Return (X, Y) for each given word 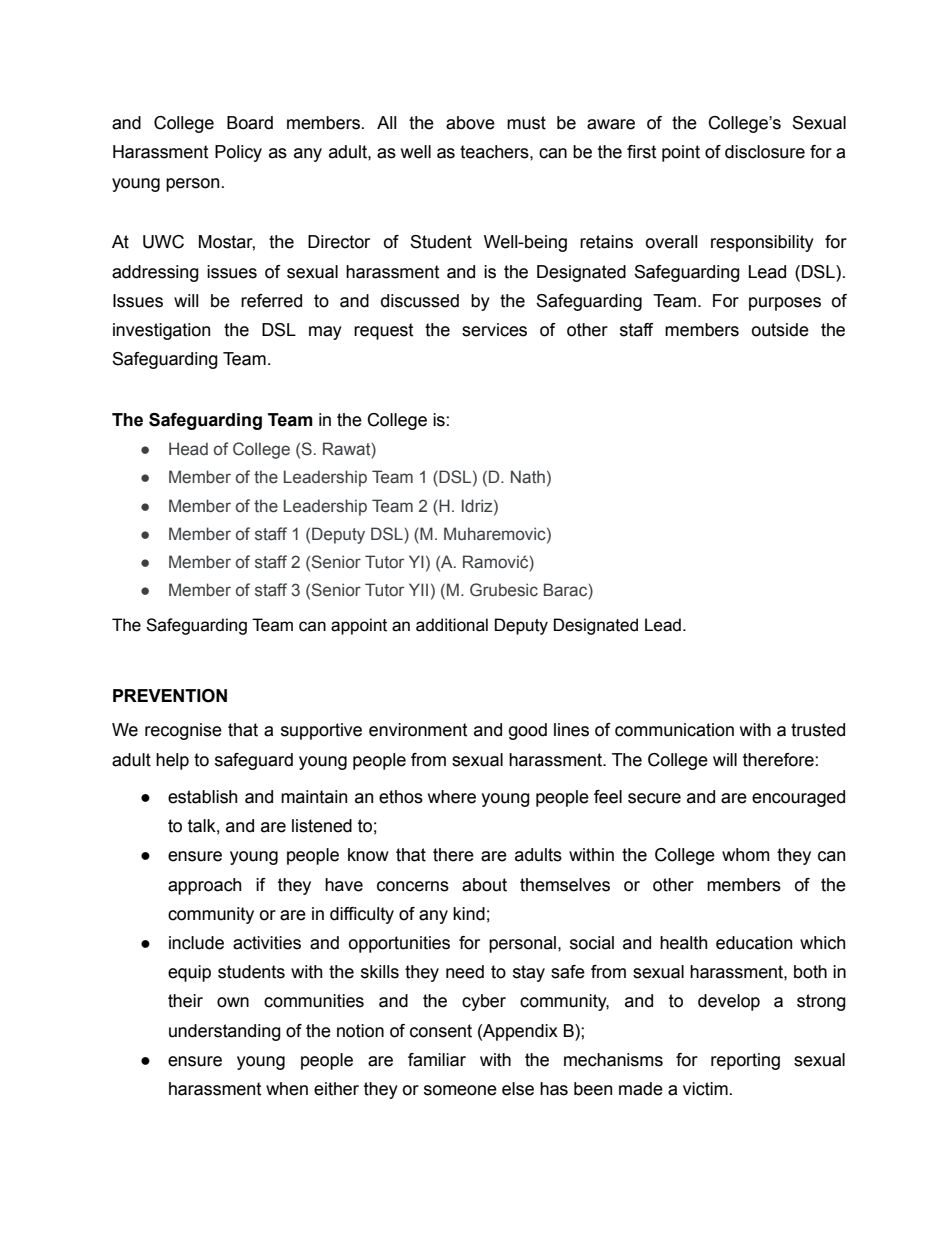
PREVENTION (170, 696)
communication (674, 730)
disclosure (765, 152)
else (518, 1089)
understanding (225, 1032)
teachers (495, 152)
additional (452, 625)
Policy (238, 153)
